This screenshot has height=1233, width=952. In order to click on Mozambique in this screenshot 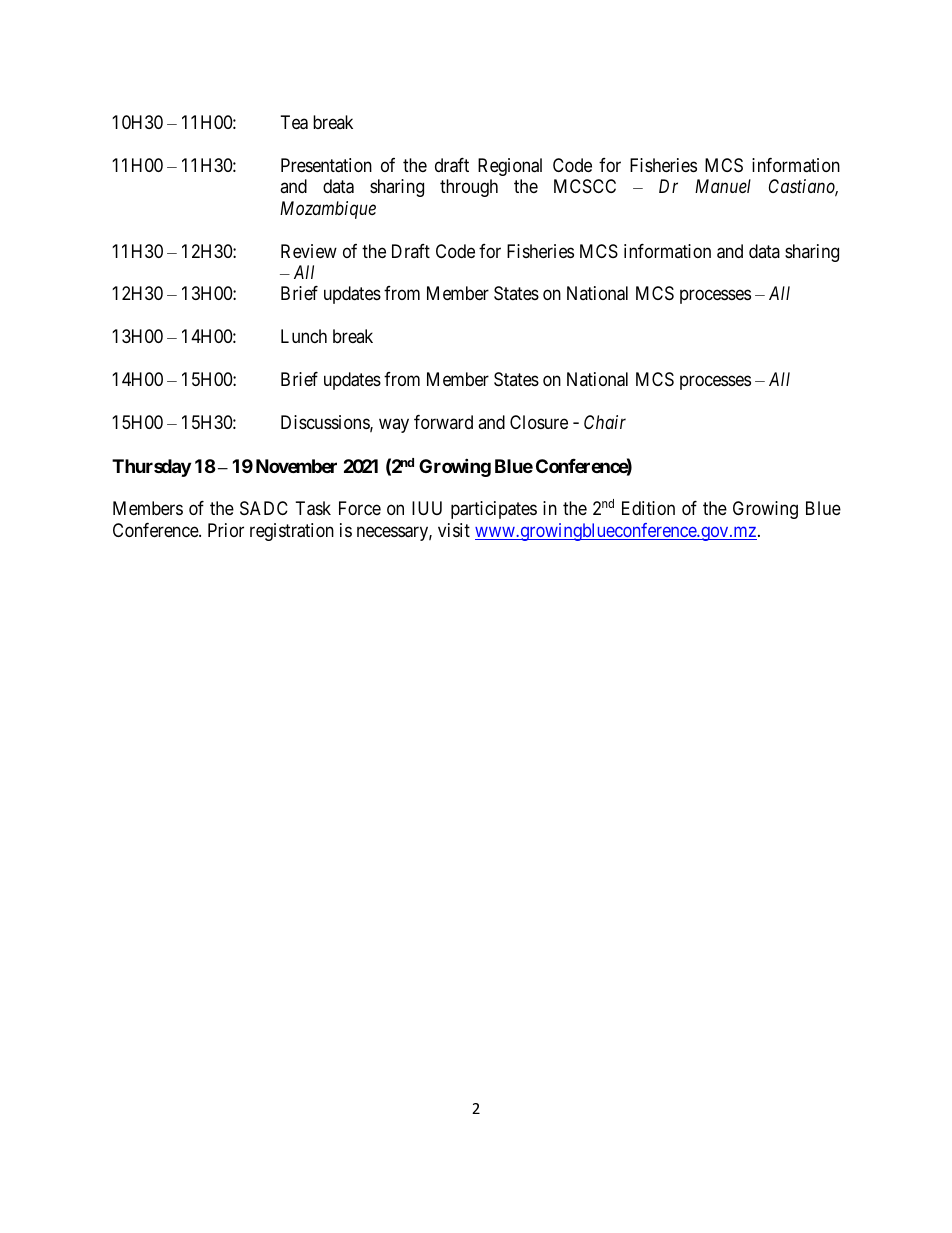, I will do `click(328, 210)`.
